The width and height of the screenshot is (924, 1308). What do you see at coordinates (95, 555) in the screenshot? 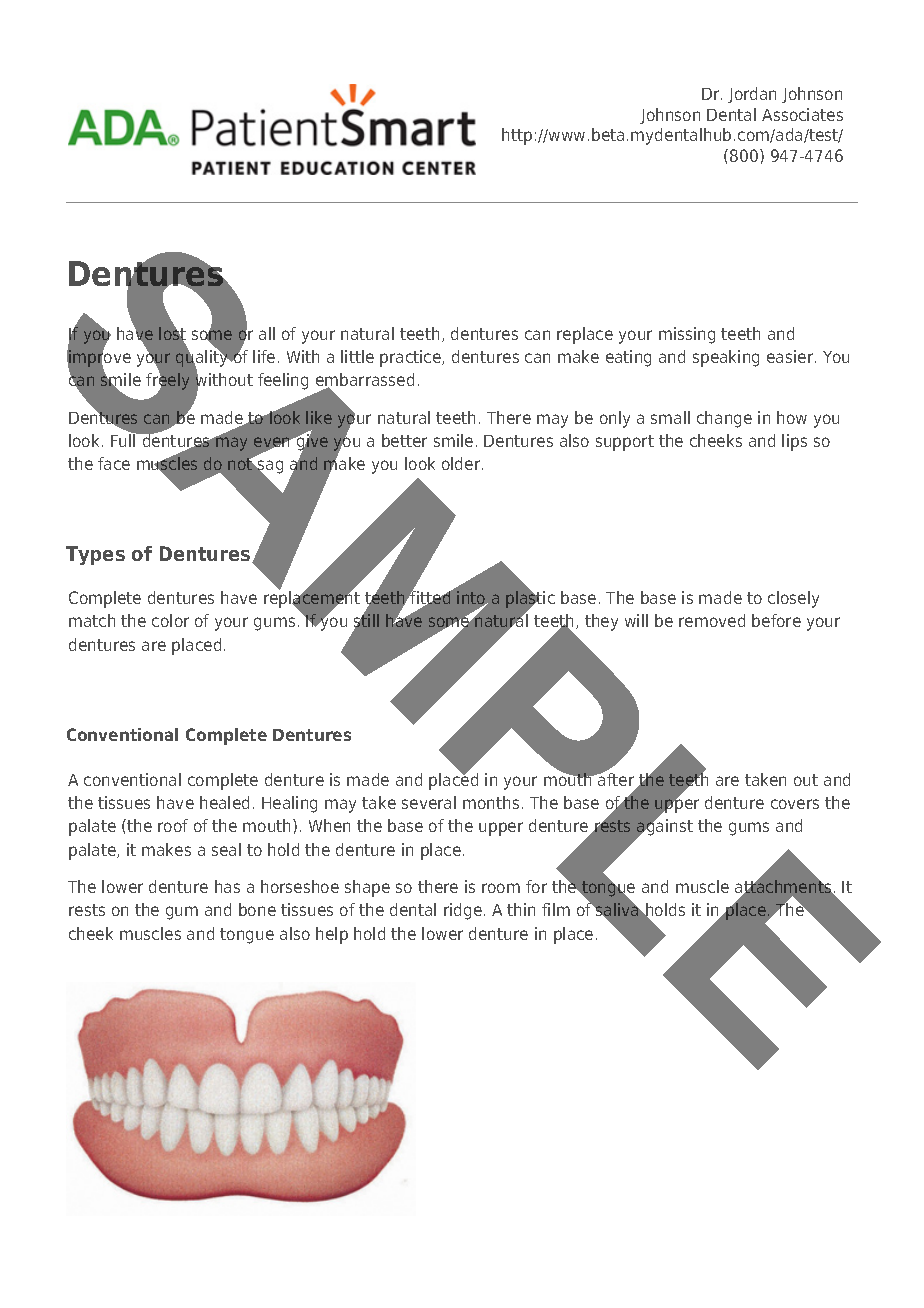
I see `Types` at bounding box center [95, 555].
